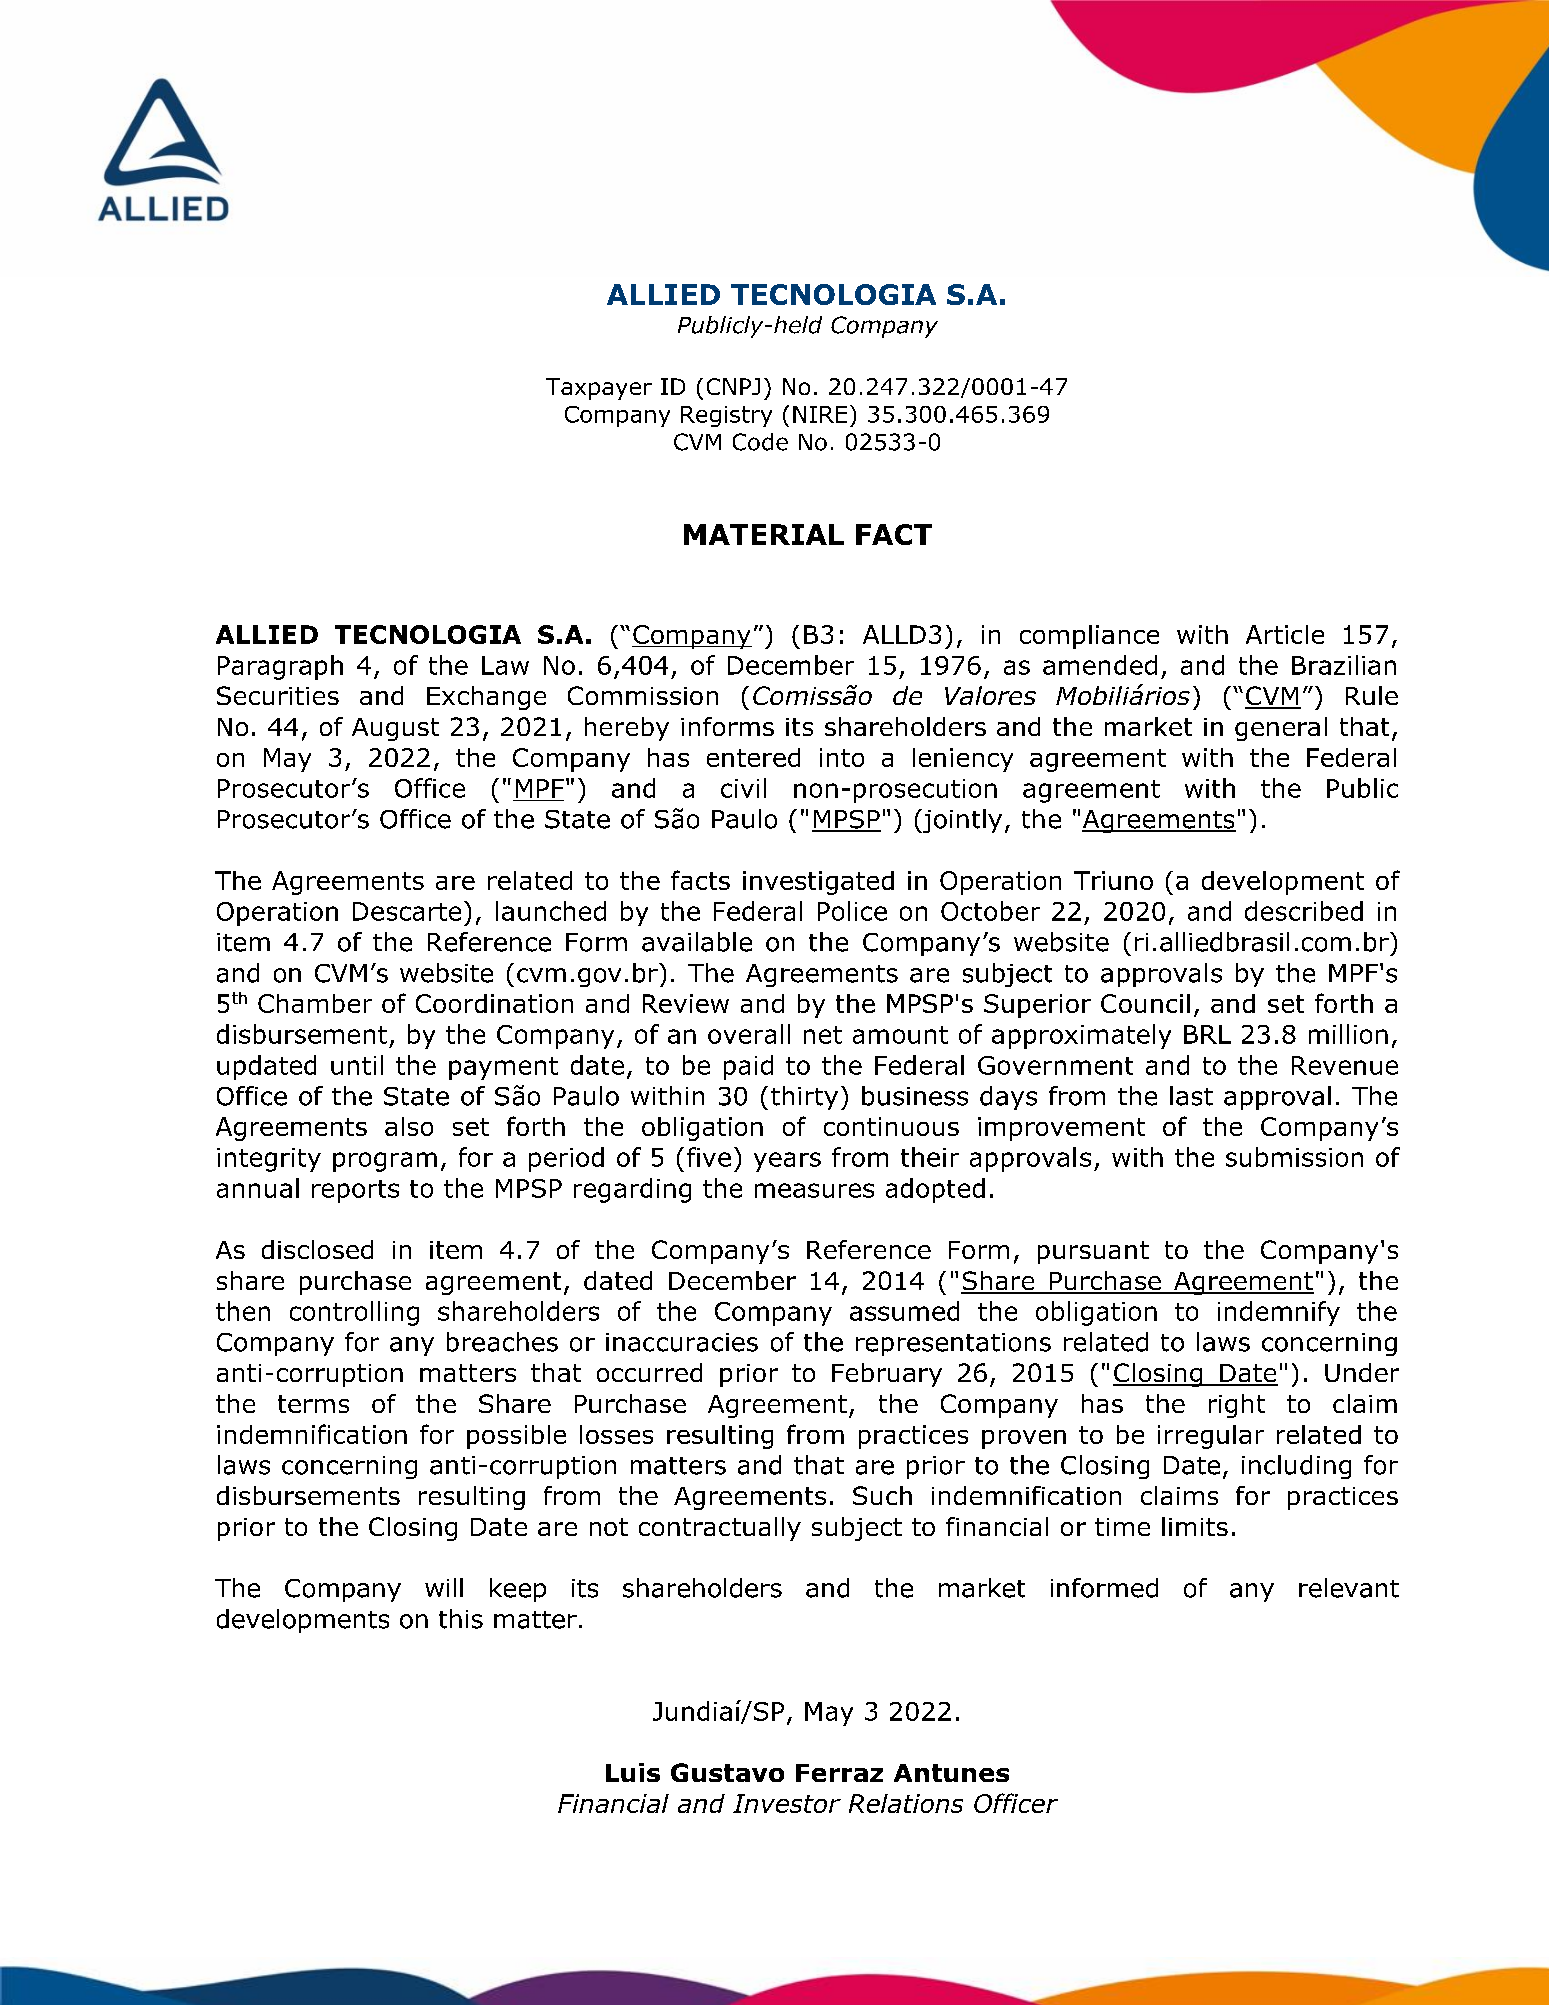 This page has height=2005, width=1549. I want to click on terms, so click(313, 1404).
